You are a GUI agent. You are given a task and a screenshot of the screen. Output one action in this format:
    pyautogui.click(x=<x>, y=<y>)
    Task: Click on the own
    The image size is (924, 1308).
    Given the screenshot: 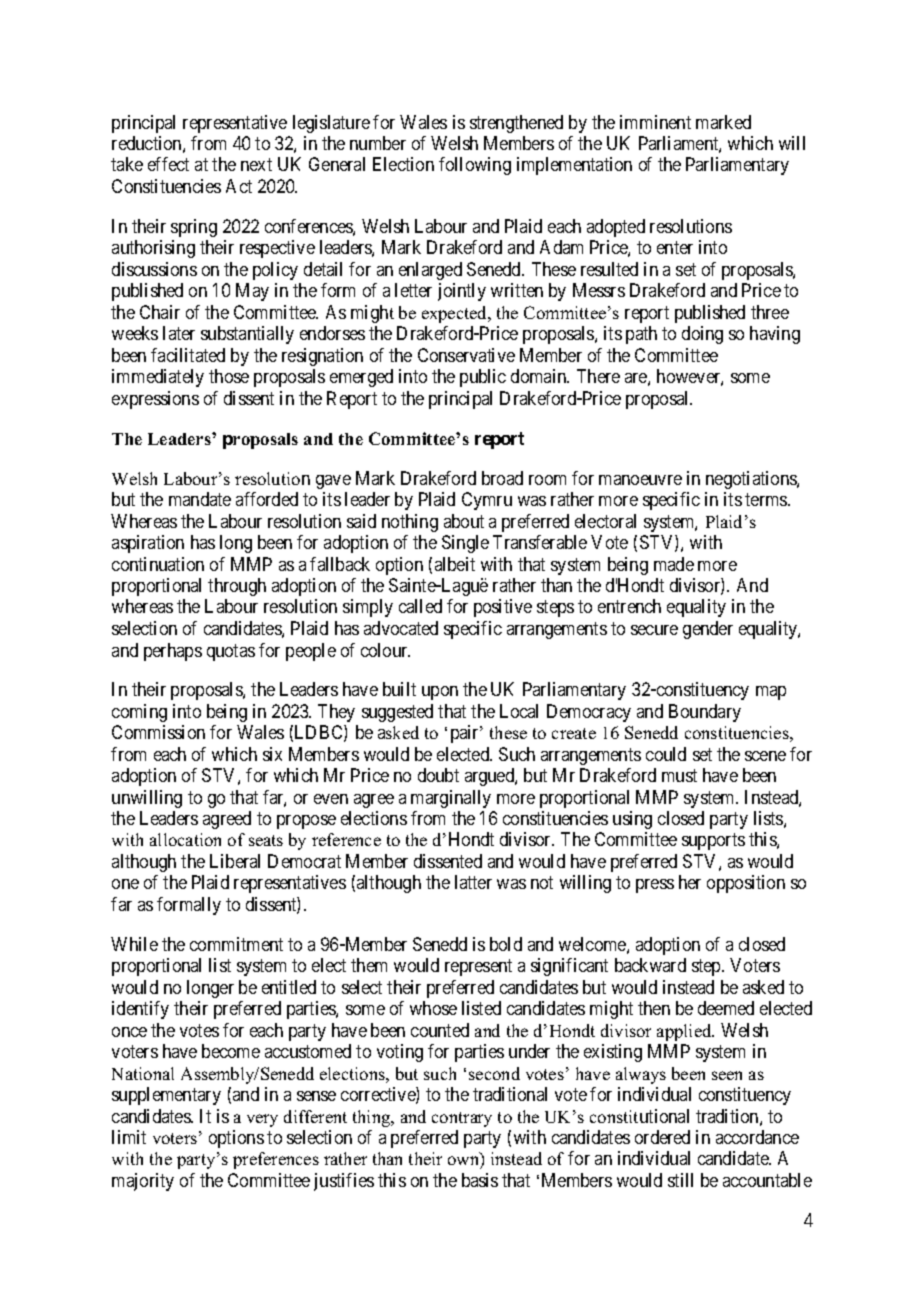 What is the action you would take?
    pyautogui.click(x=465, y=1162)
